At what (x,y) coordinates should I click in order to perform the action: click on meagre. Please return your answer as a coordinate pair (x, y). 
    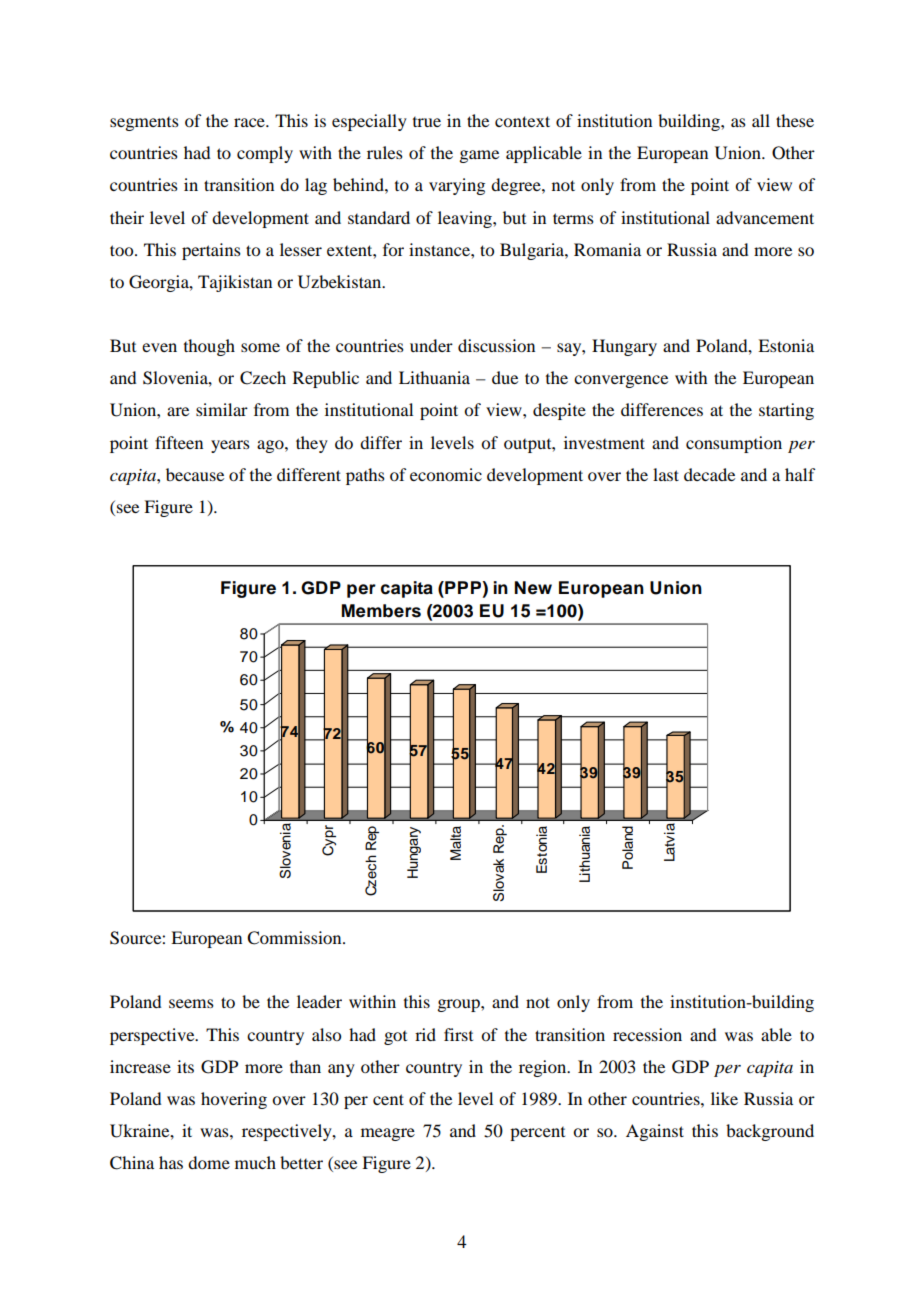
    Looking at the image, I should click on (388, 1134).
